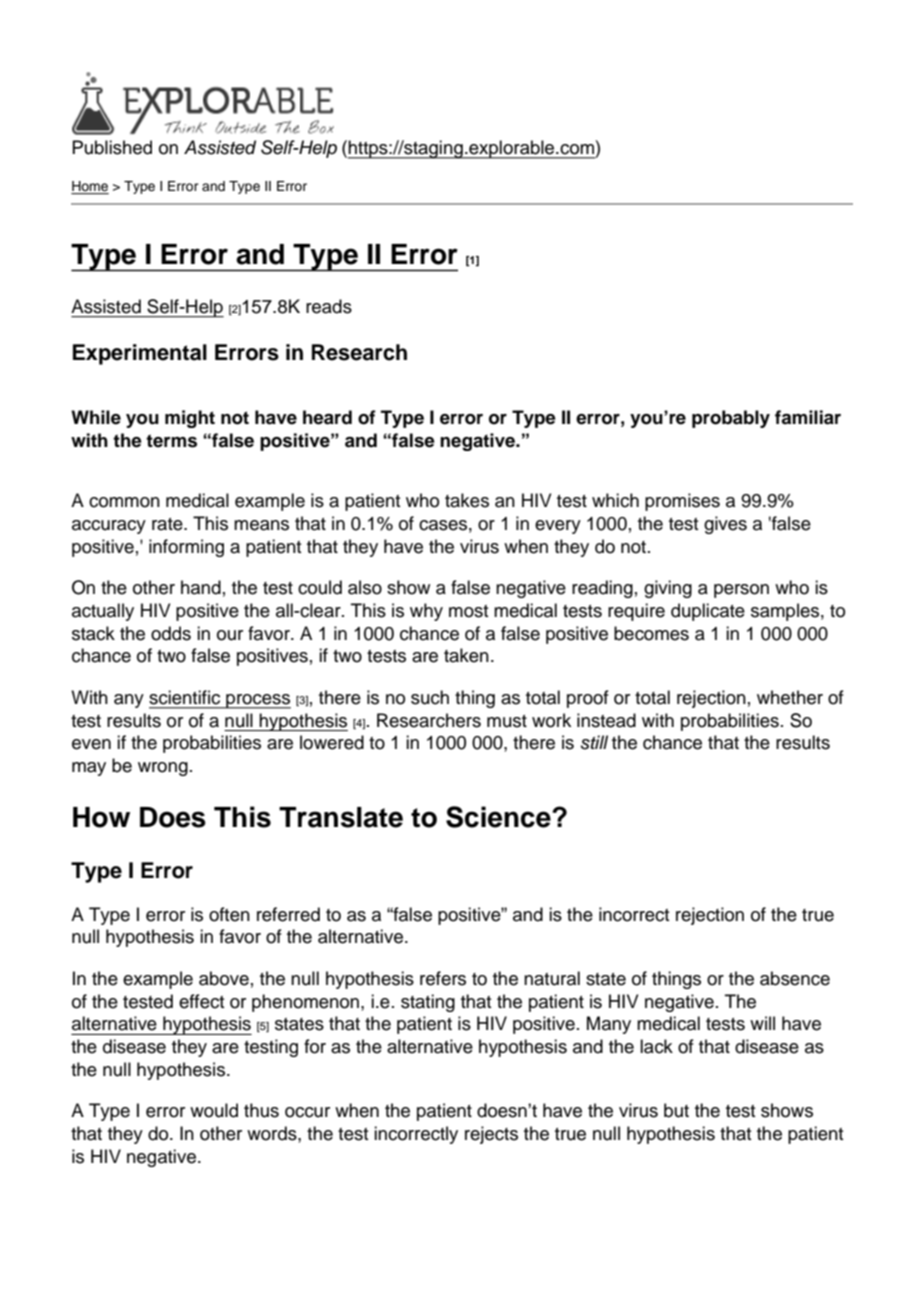  What do you see at coordinates (499, 817) in the screenshot?
I see `Science` at bounding box center [499, 817].
